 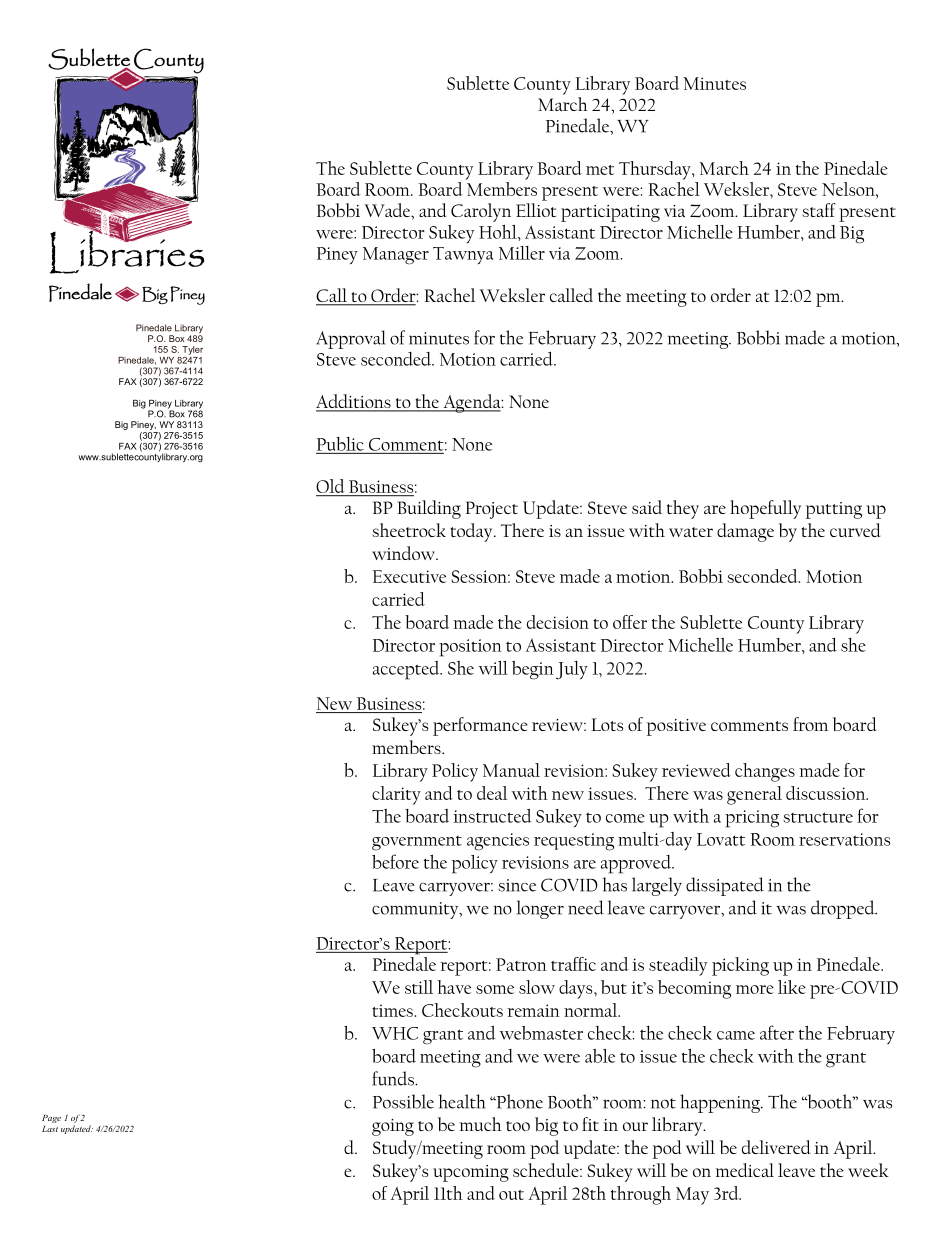 I want to click on from, so click(x=810, y=724).
